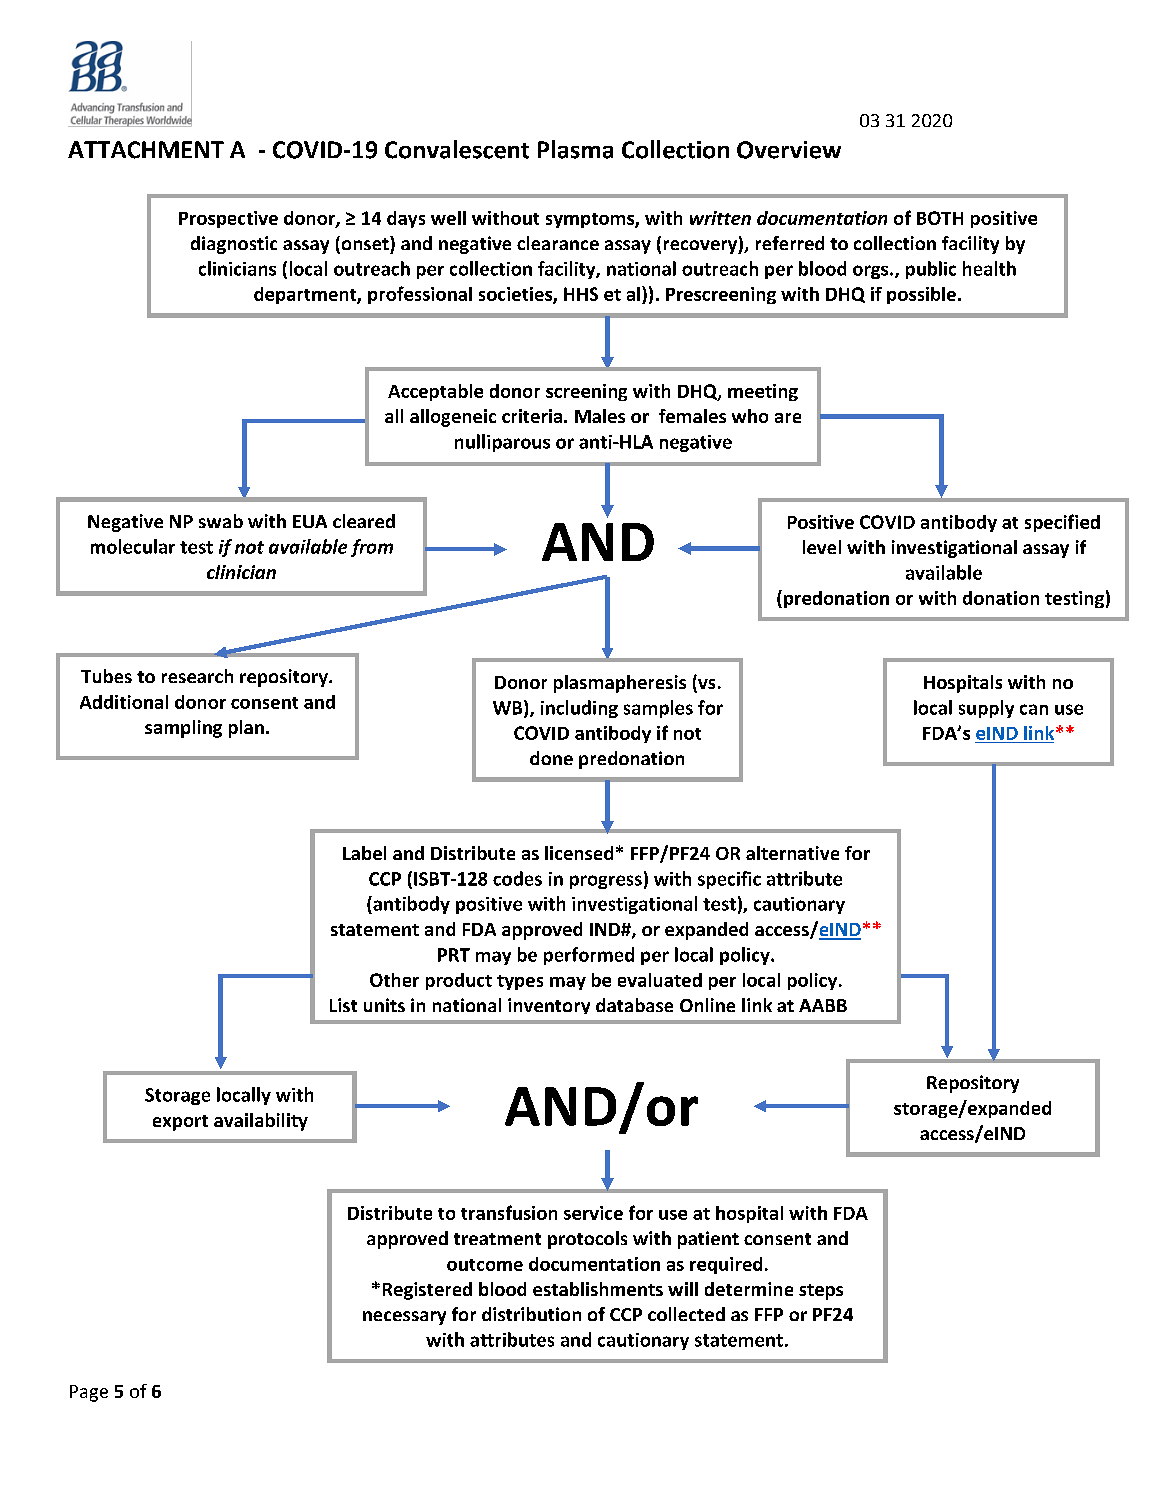 This document has height=1497, width=1157. Describe the element at coordinates (986, 709) in the document. I see `supply` at that location.
